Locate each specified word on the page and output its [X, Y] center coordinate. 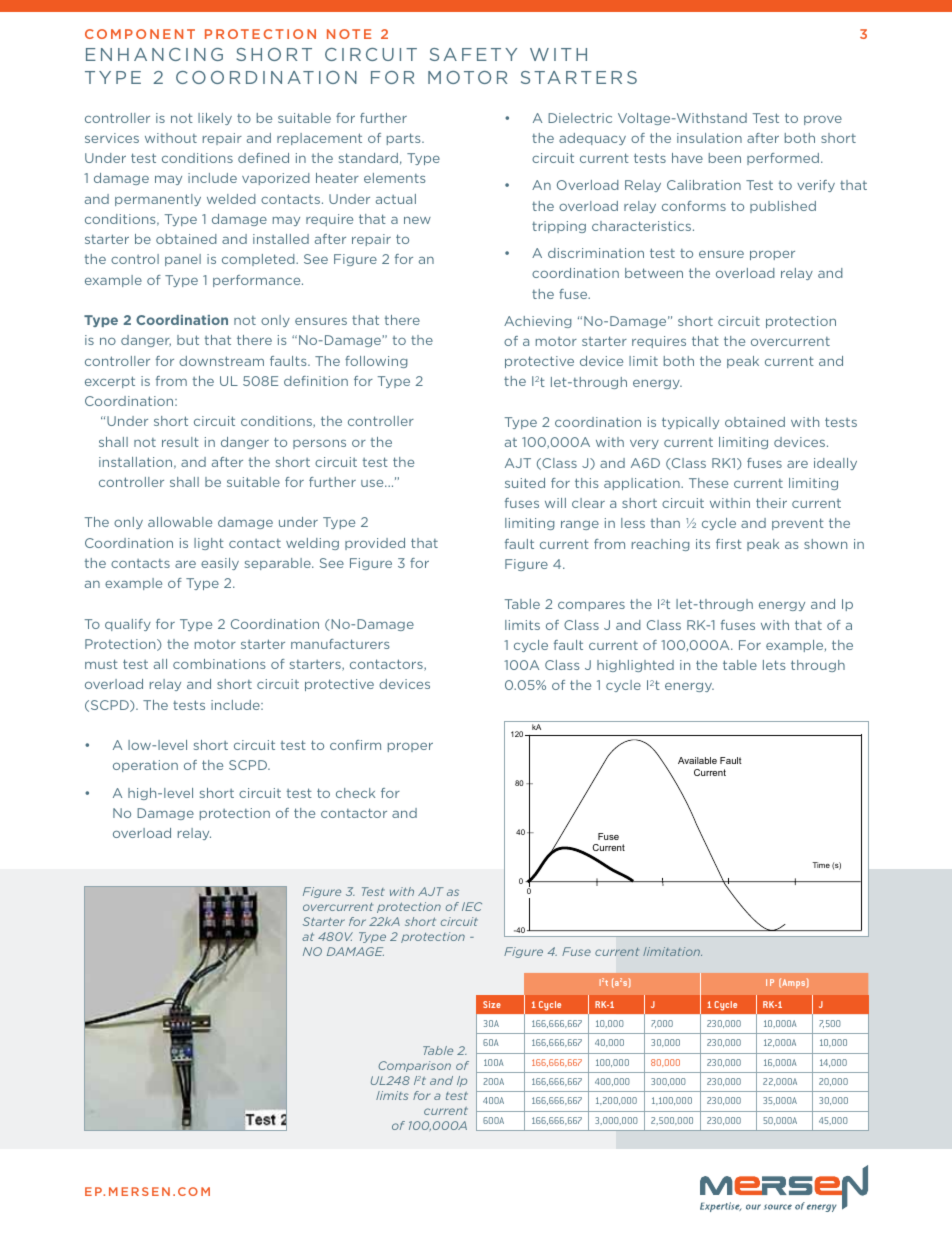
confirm [355, 745]
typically [690, 423]
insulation [709, 138]
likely [215, 119]
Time [821, 865]
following [376, 362]
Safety [473, 54]
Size [492, 1004]
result [180, 442]
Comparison [414, 1066]
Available [697, 760]
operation [145, 766]
